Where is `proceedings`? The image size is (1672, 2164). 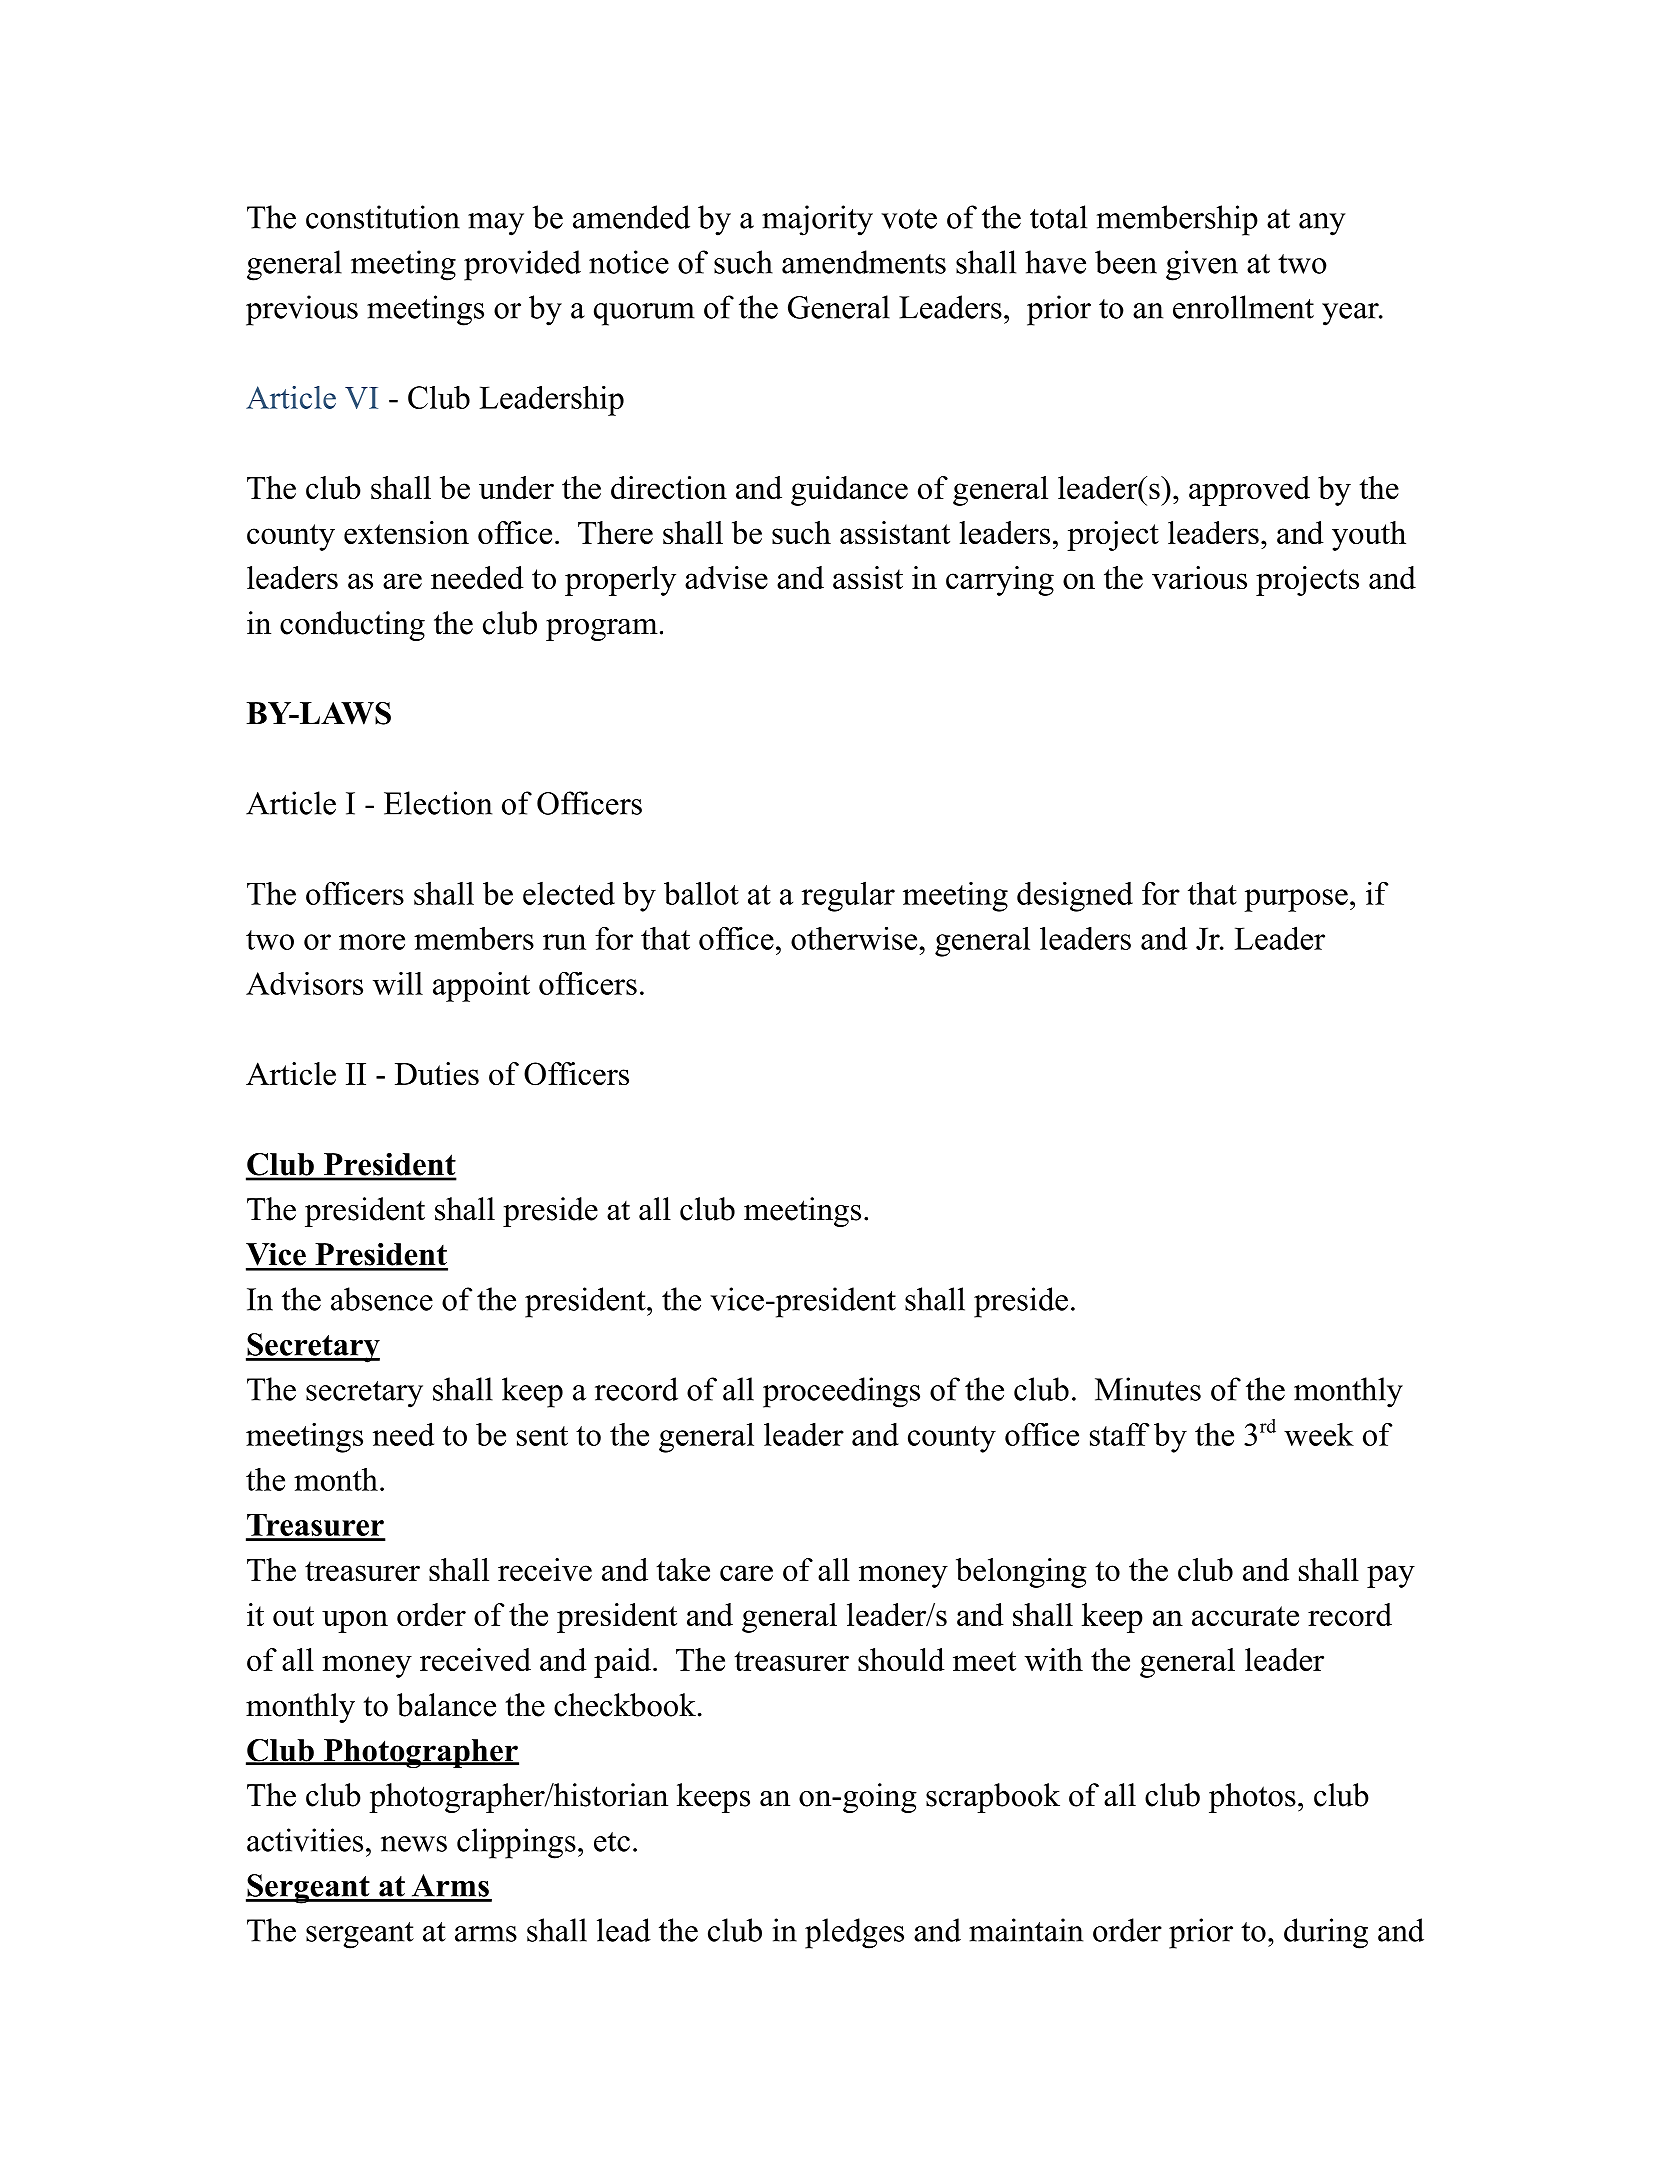
proceedings is located at coordinates (841, 1392).
